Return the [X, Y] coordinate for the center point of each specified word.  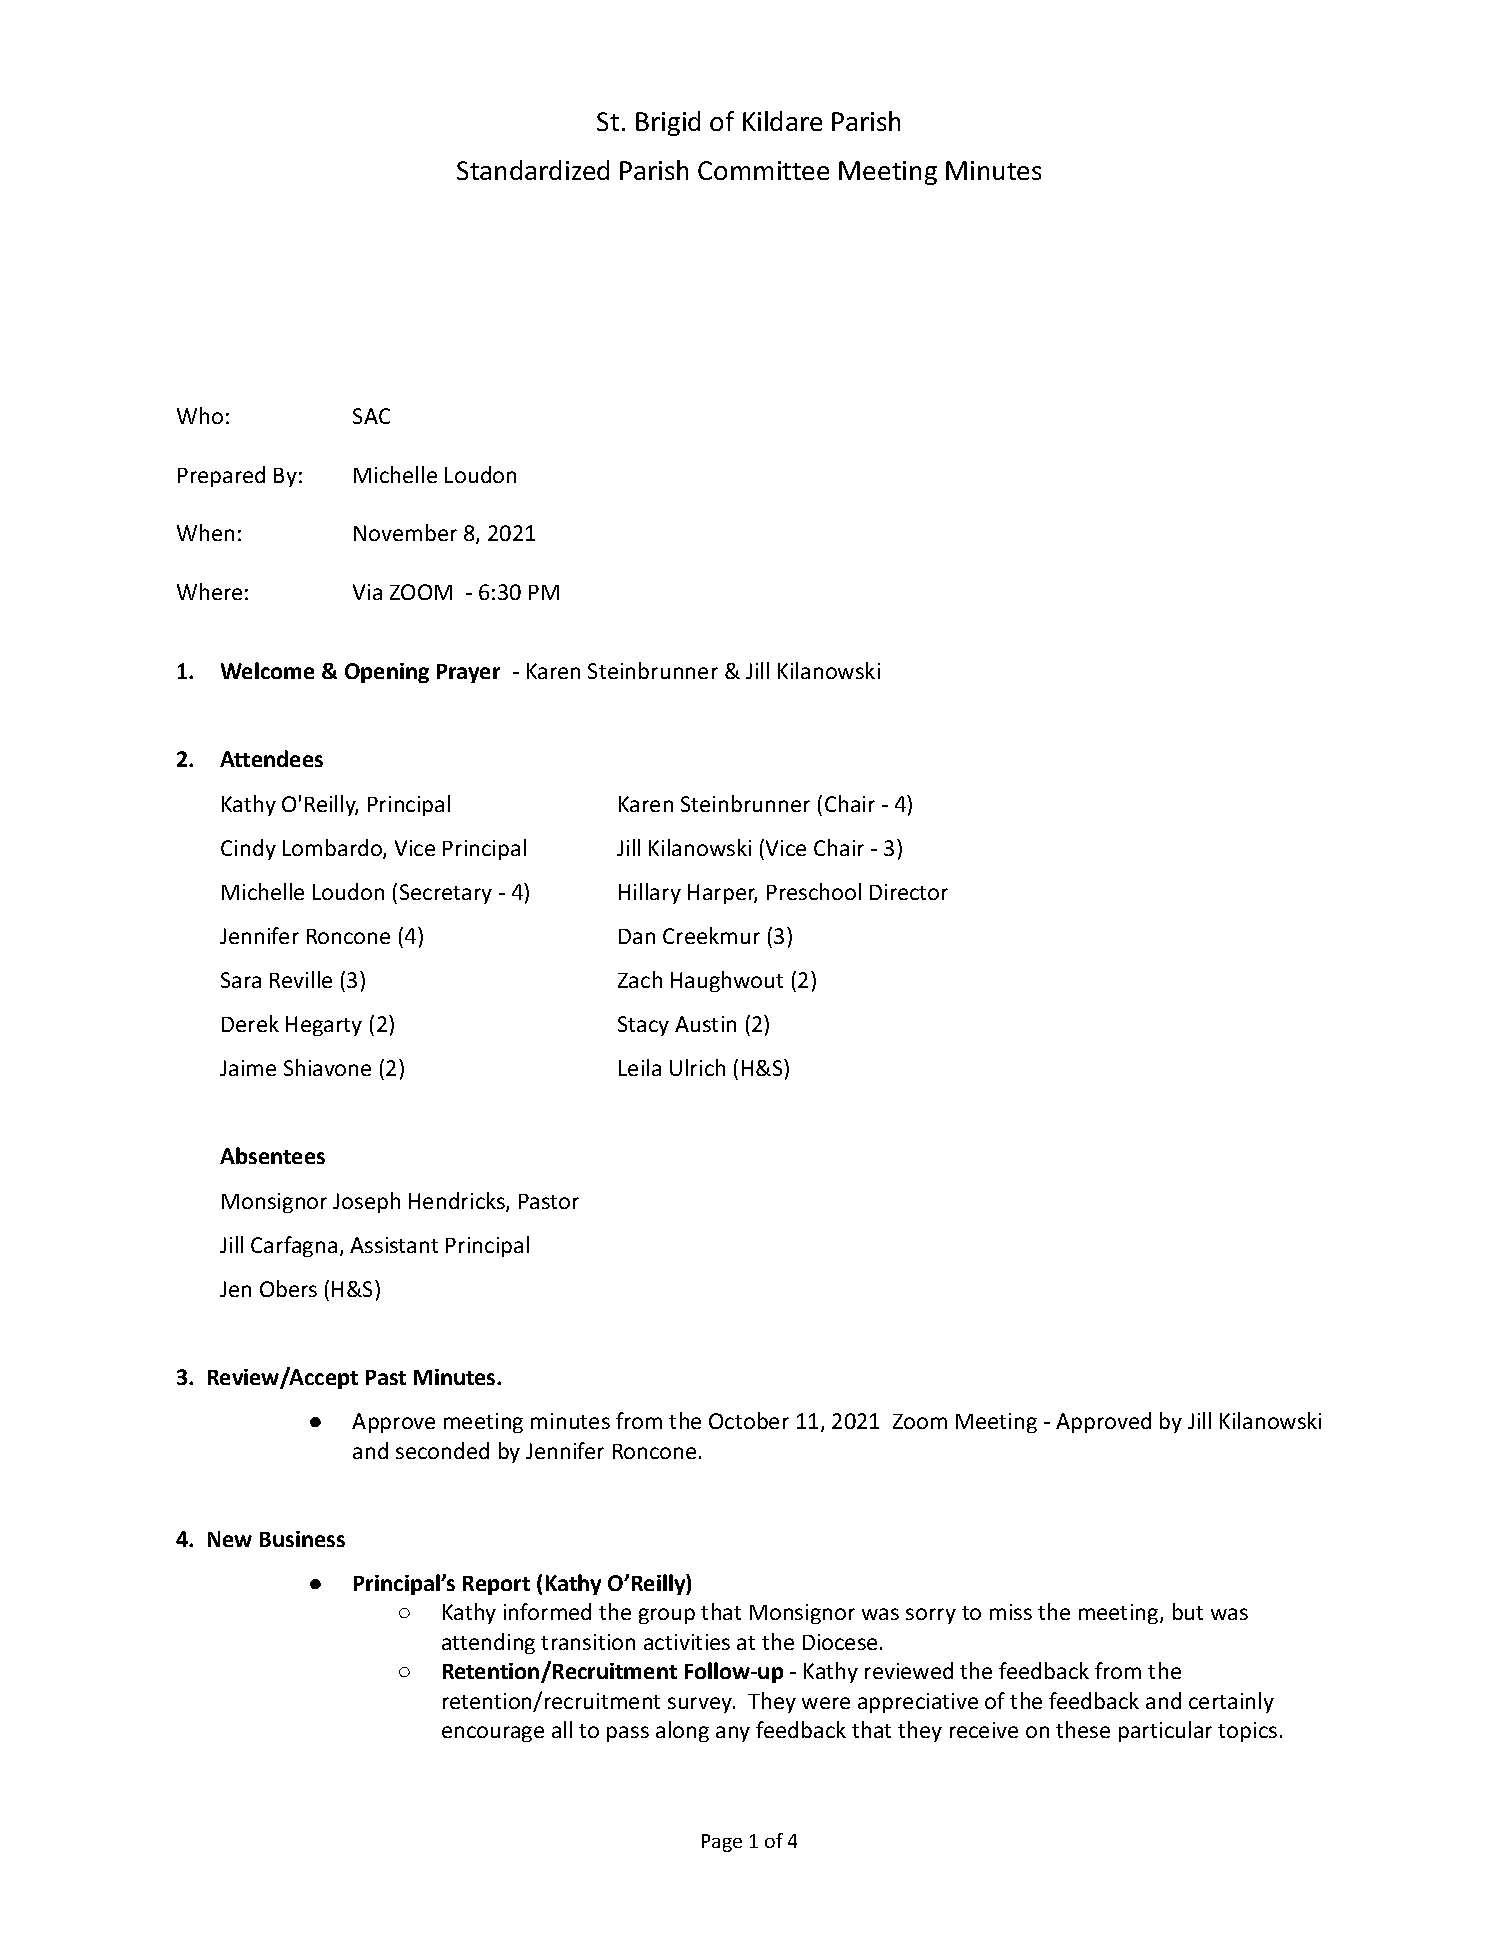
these [1083, 1729]
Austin [705, 1024]
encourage [493, 1734]
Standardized [533, 170]
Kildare [782, 121]
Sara [241, 980]
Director [909, 892]
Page [722, 1843]
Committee [763, 170]
